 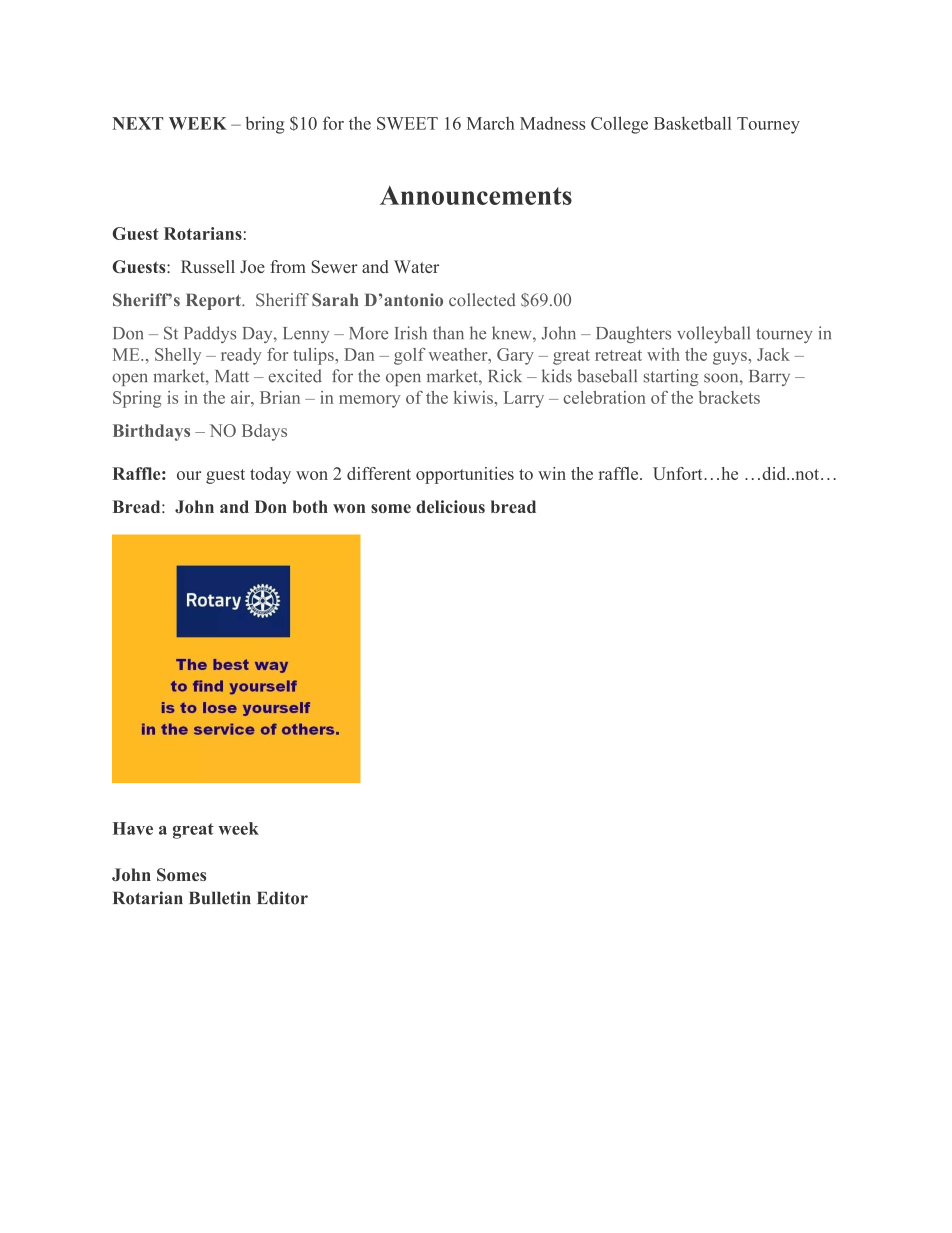 What do you see at coordinates (310, 506) in the page?
I see `both` at bounding box center [310, 506].
